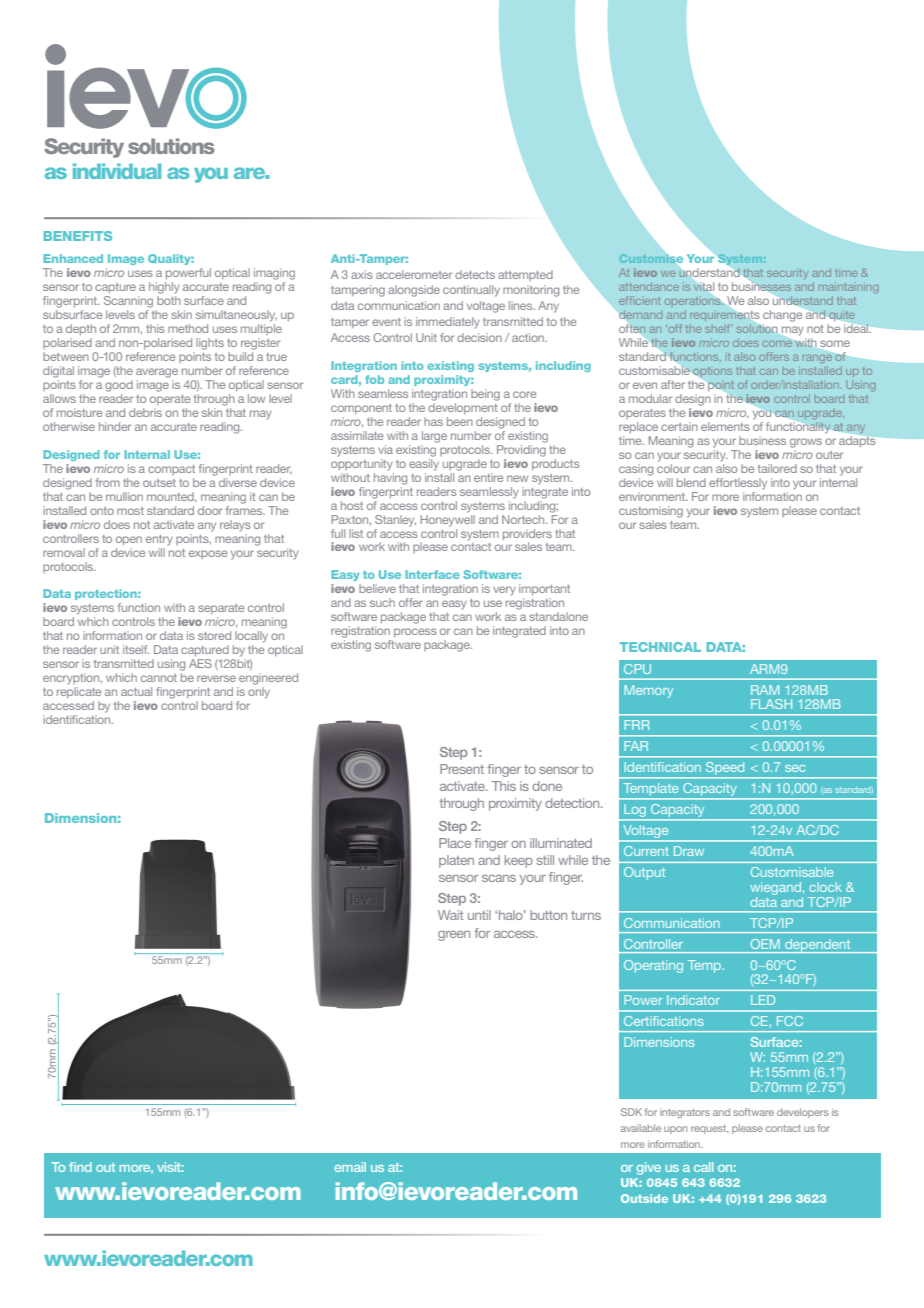 Image resolution: width=924 pixels, height=1308 pixels. What do you see at coordinates (434, 437) in the image?
I see `large` at bounding box center [434, 437].
